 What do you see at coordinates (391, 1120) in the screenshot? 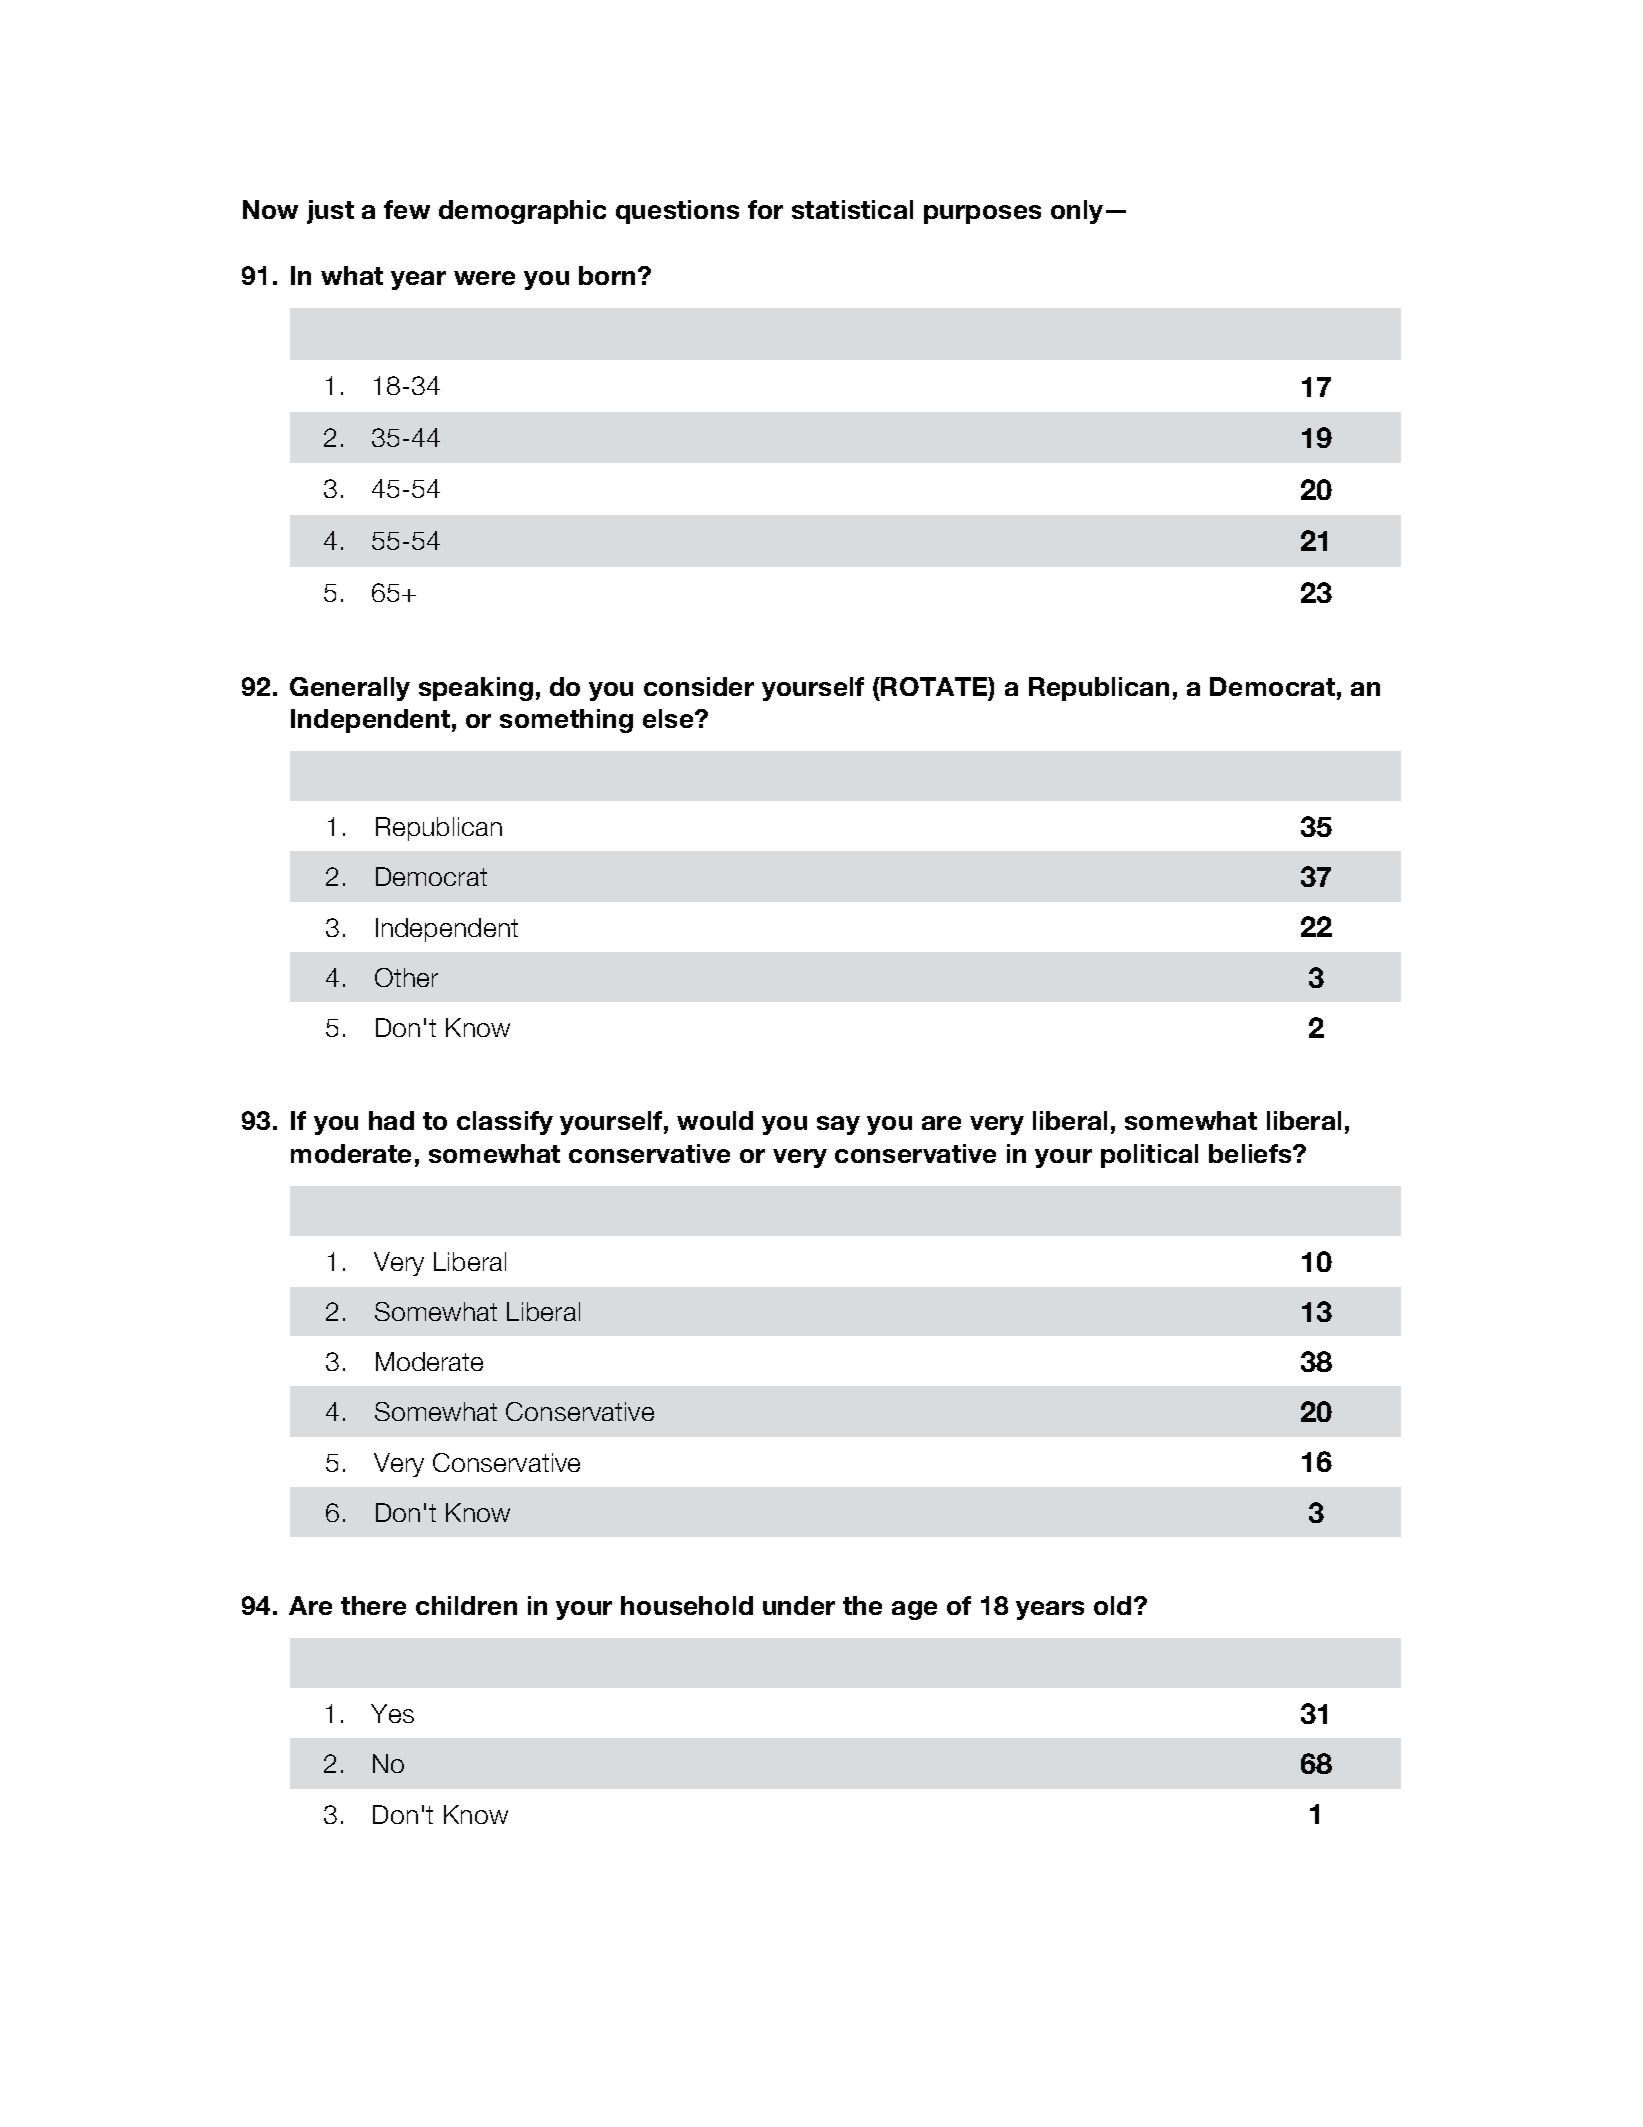
I see `had` at bounding box center [391, 1120].
